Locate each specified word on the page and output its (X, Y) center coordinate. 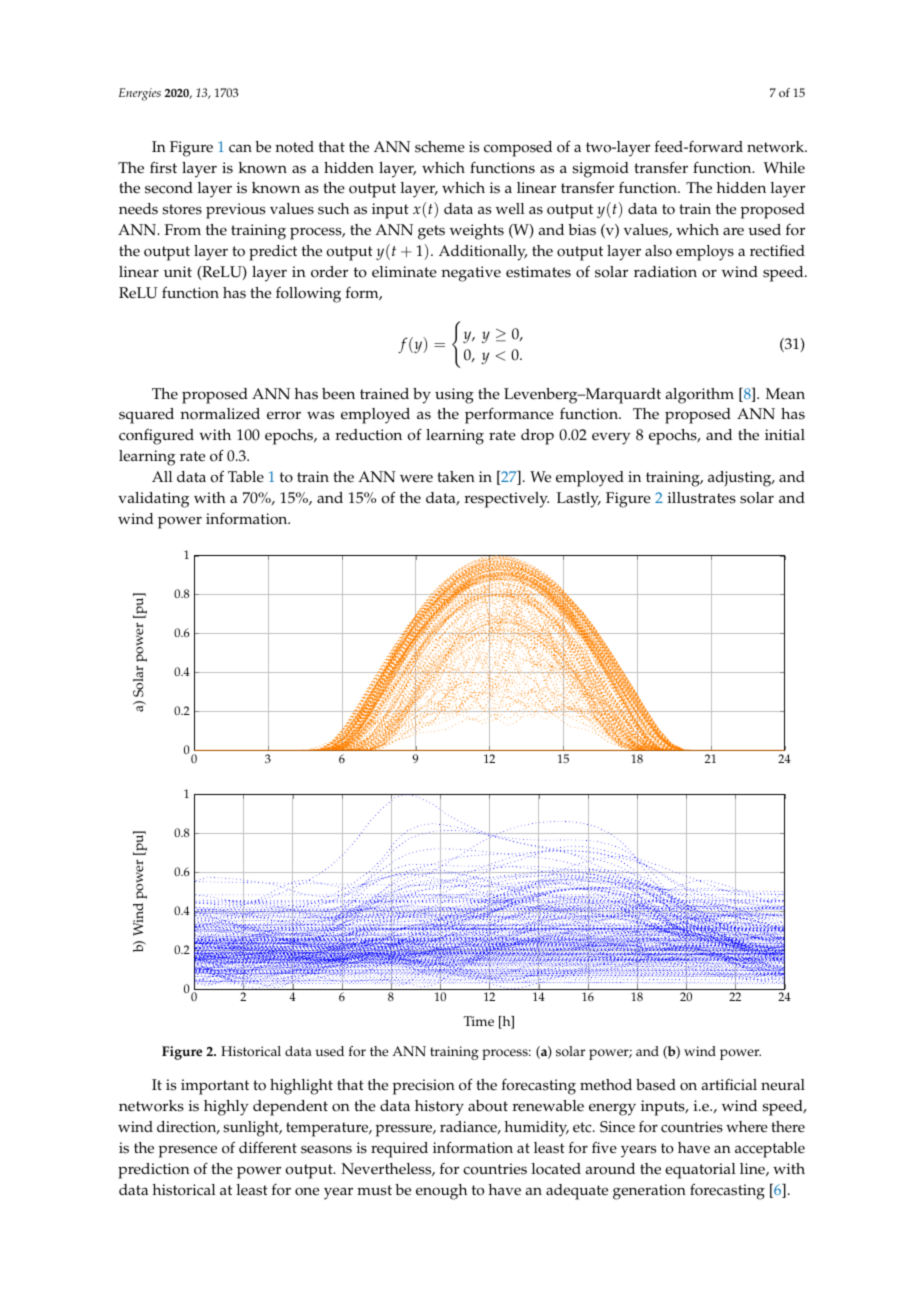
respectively (507, 500)
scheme (440, 147)
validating (153, 500)
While (784, 168)
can (240, 148)
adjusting (741, 479)
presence (188, 1151)
